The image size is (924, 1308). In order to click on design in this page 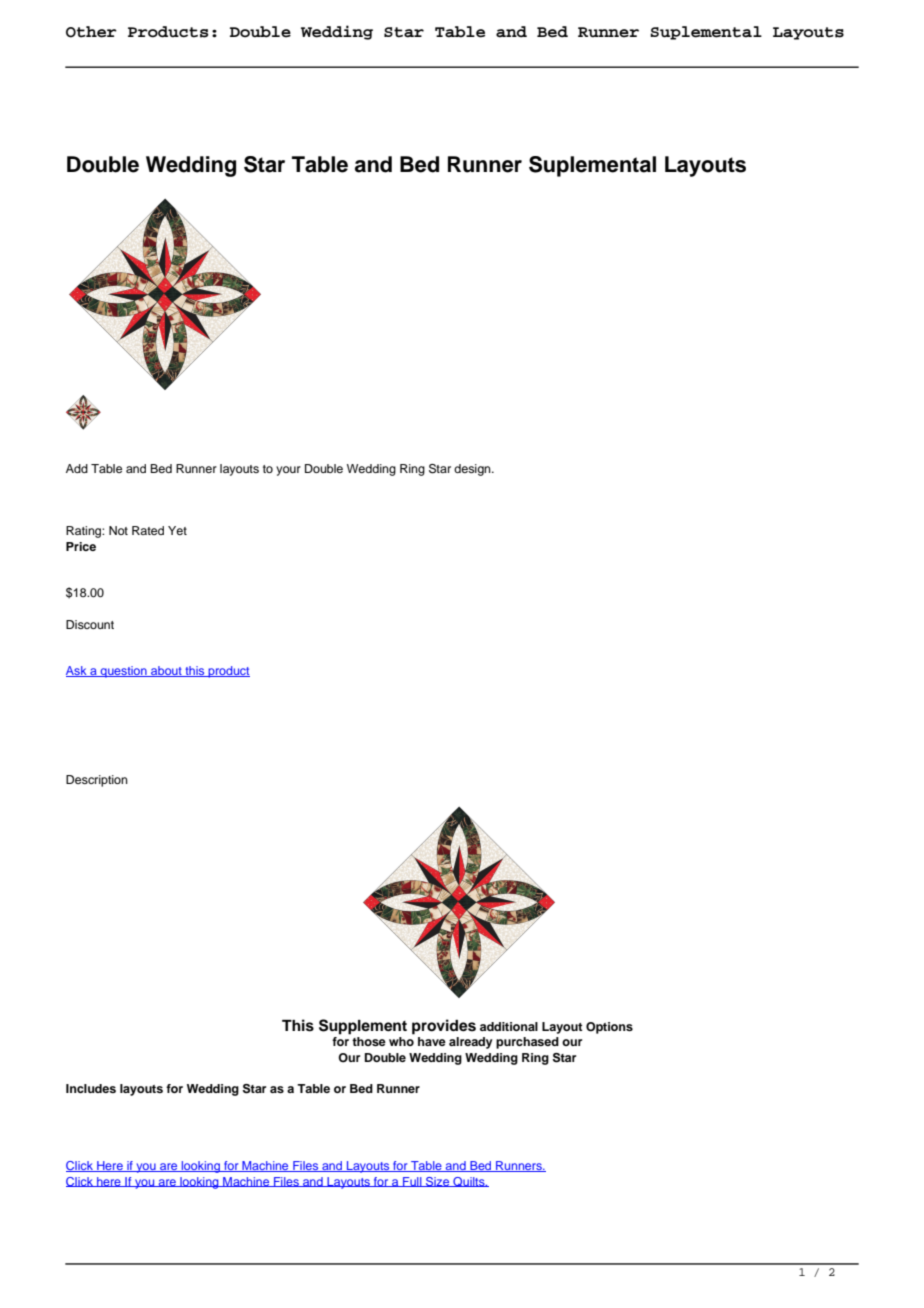, I will do `click(473, 470)`.
